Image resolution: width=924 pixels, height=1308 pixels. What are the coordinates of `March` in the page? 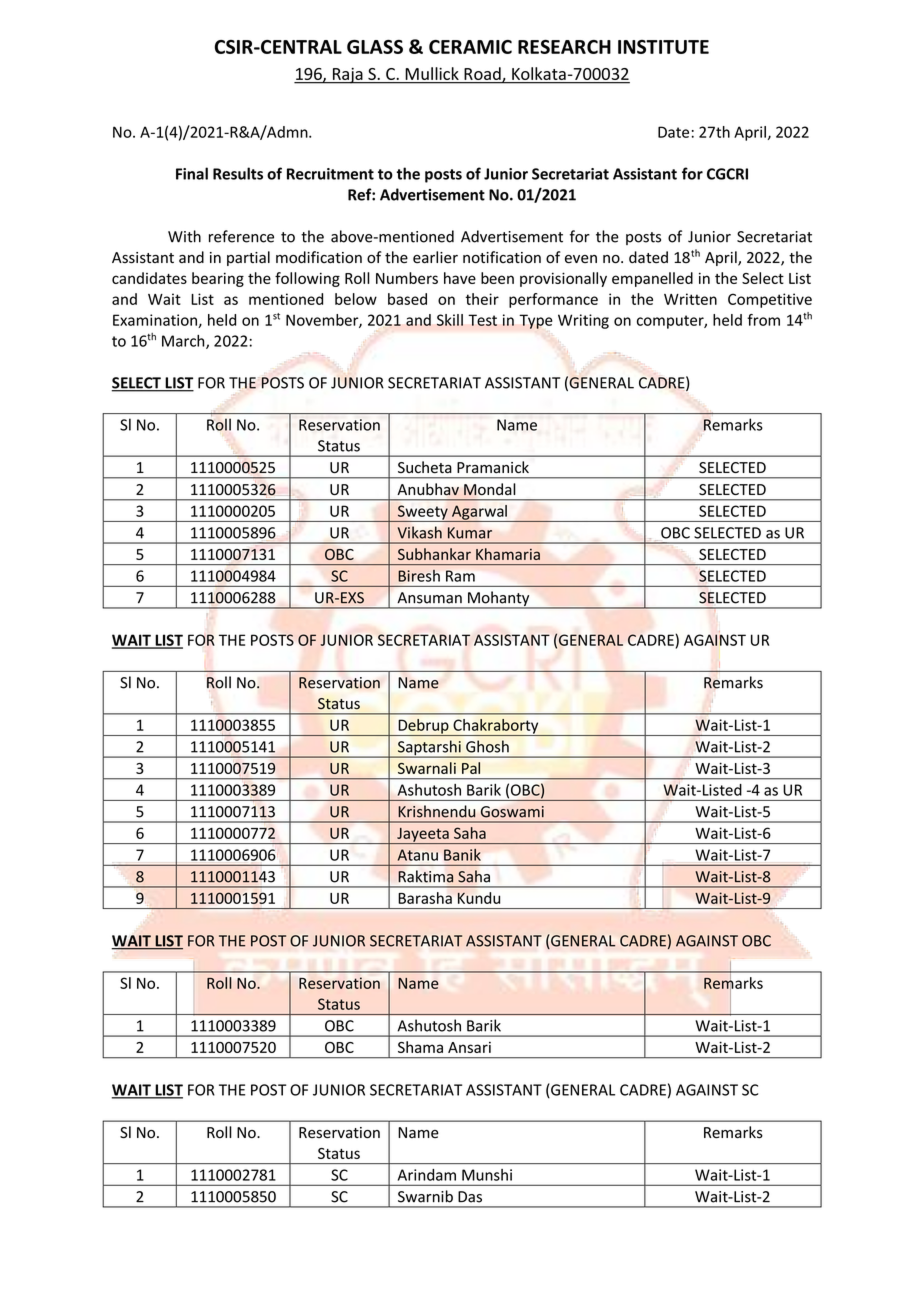 It's located at (184, 342).
